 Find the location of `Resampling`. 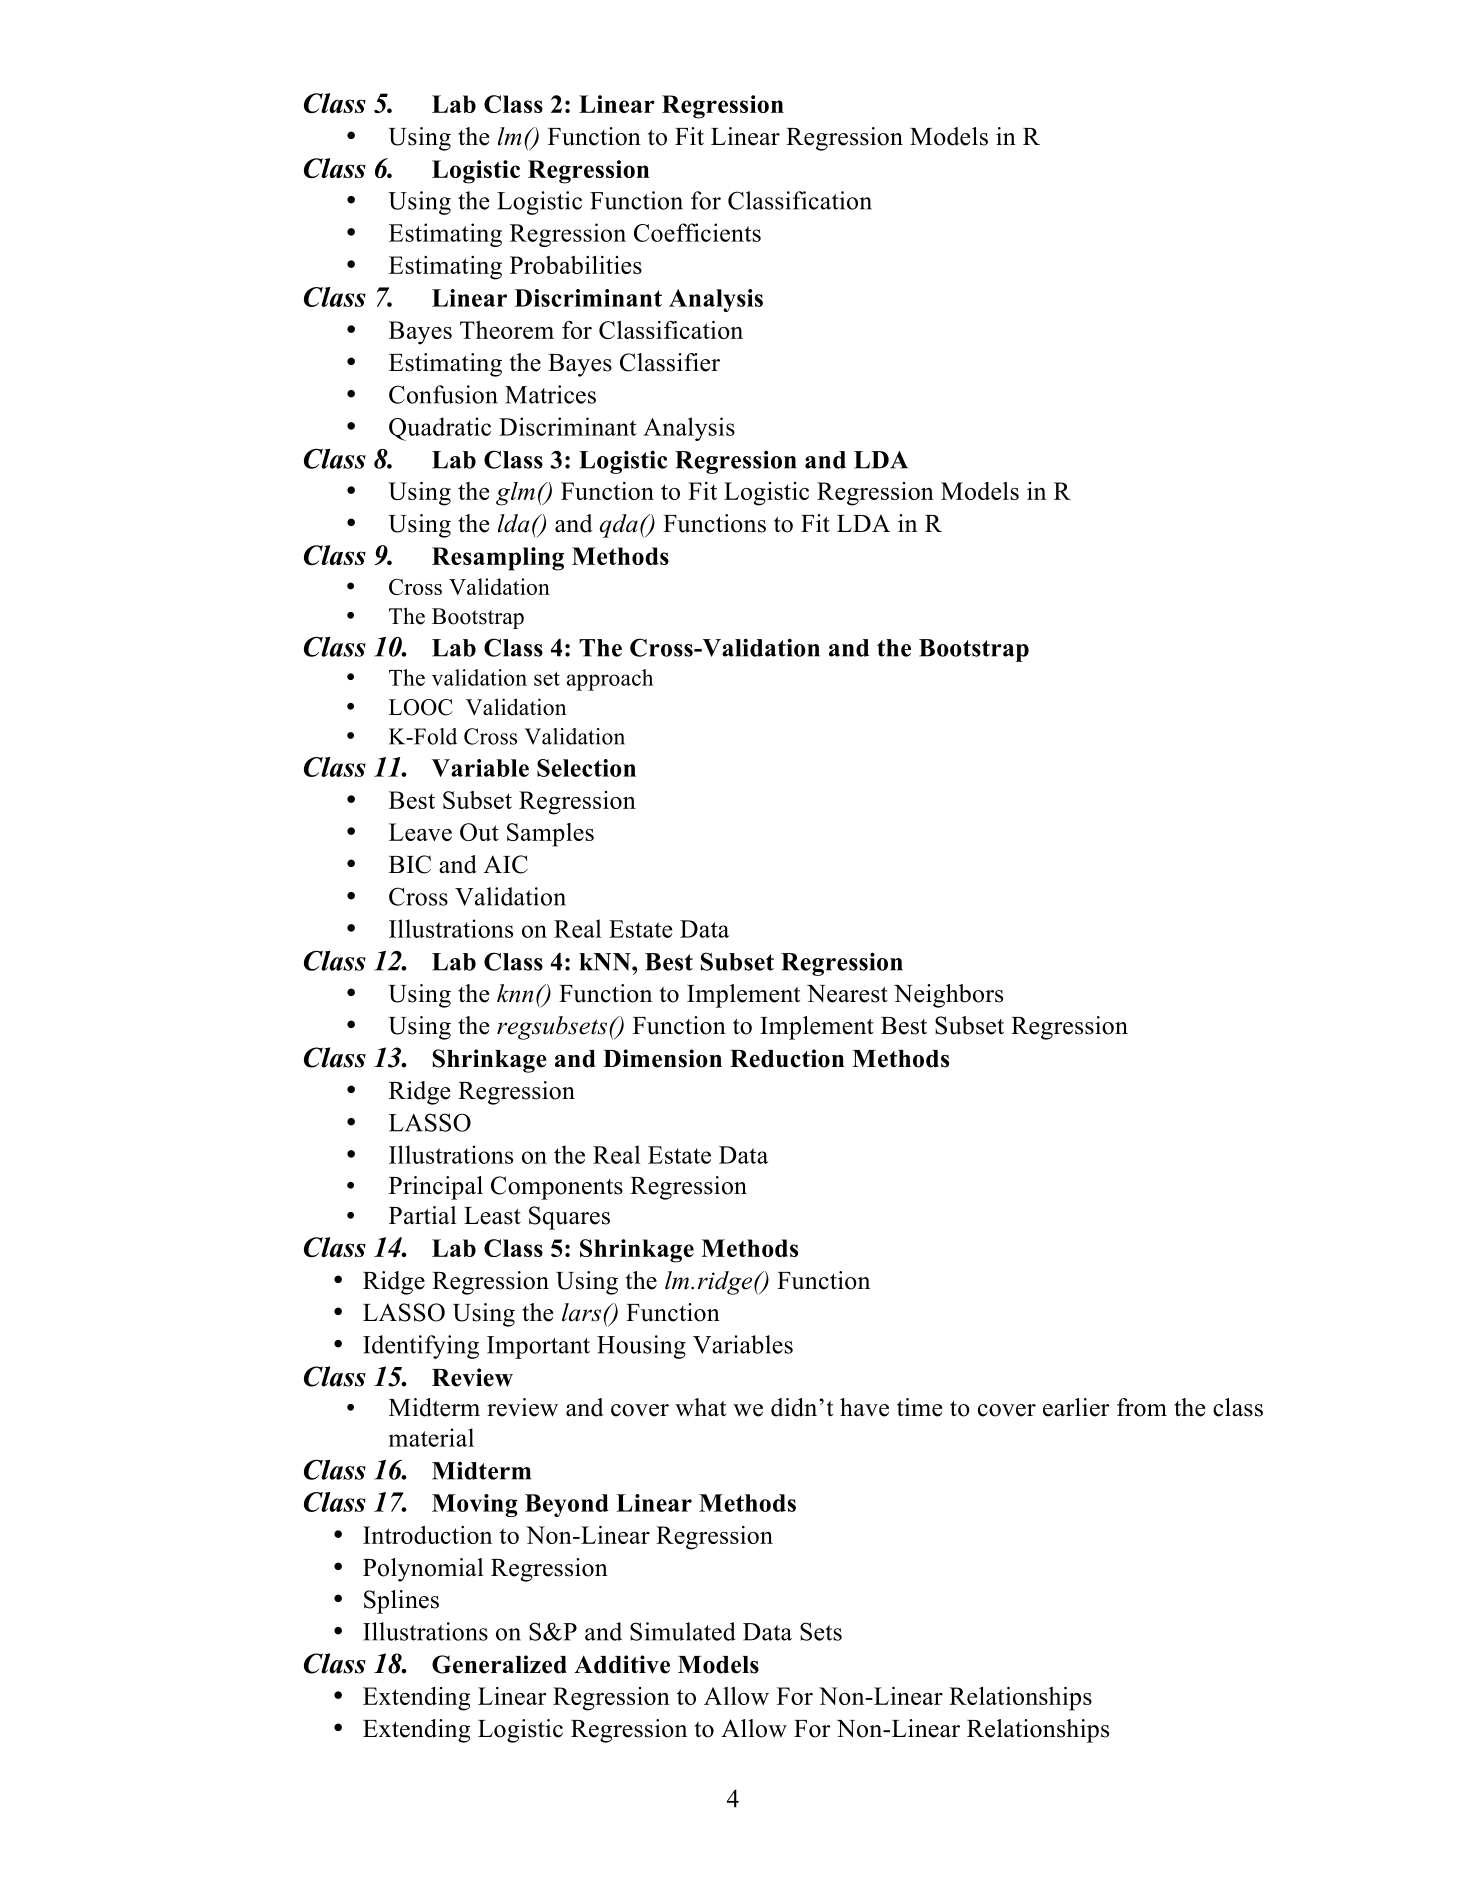

Resampling is located at coordinates (498, 559).
